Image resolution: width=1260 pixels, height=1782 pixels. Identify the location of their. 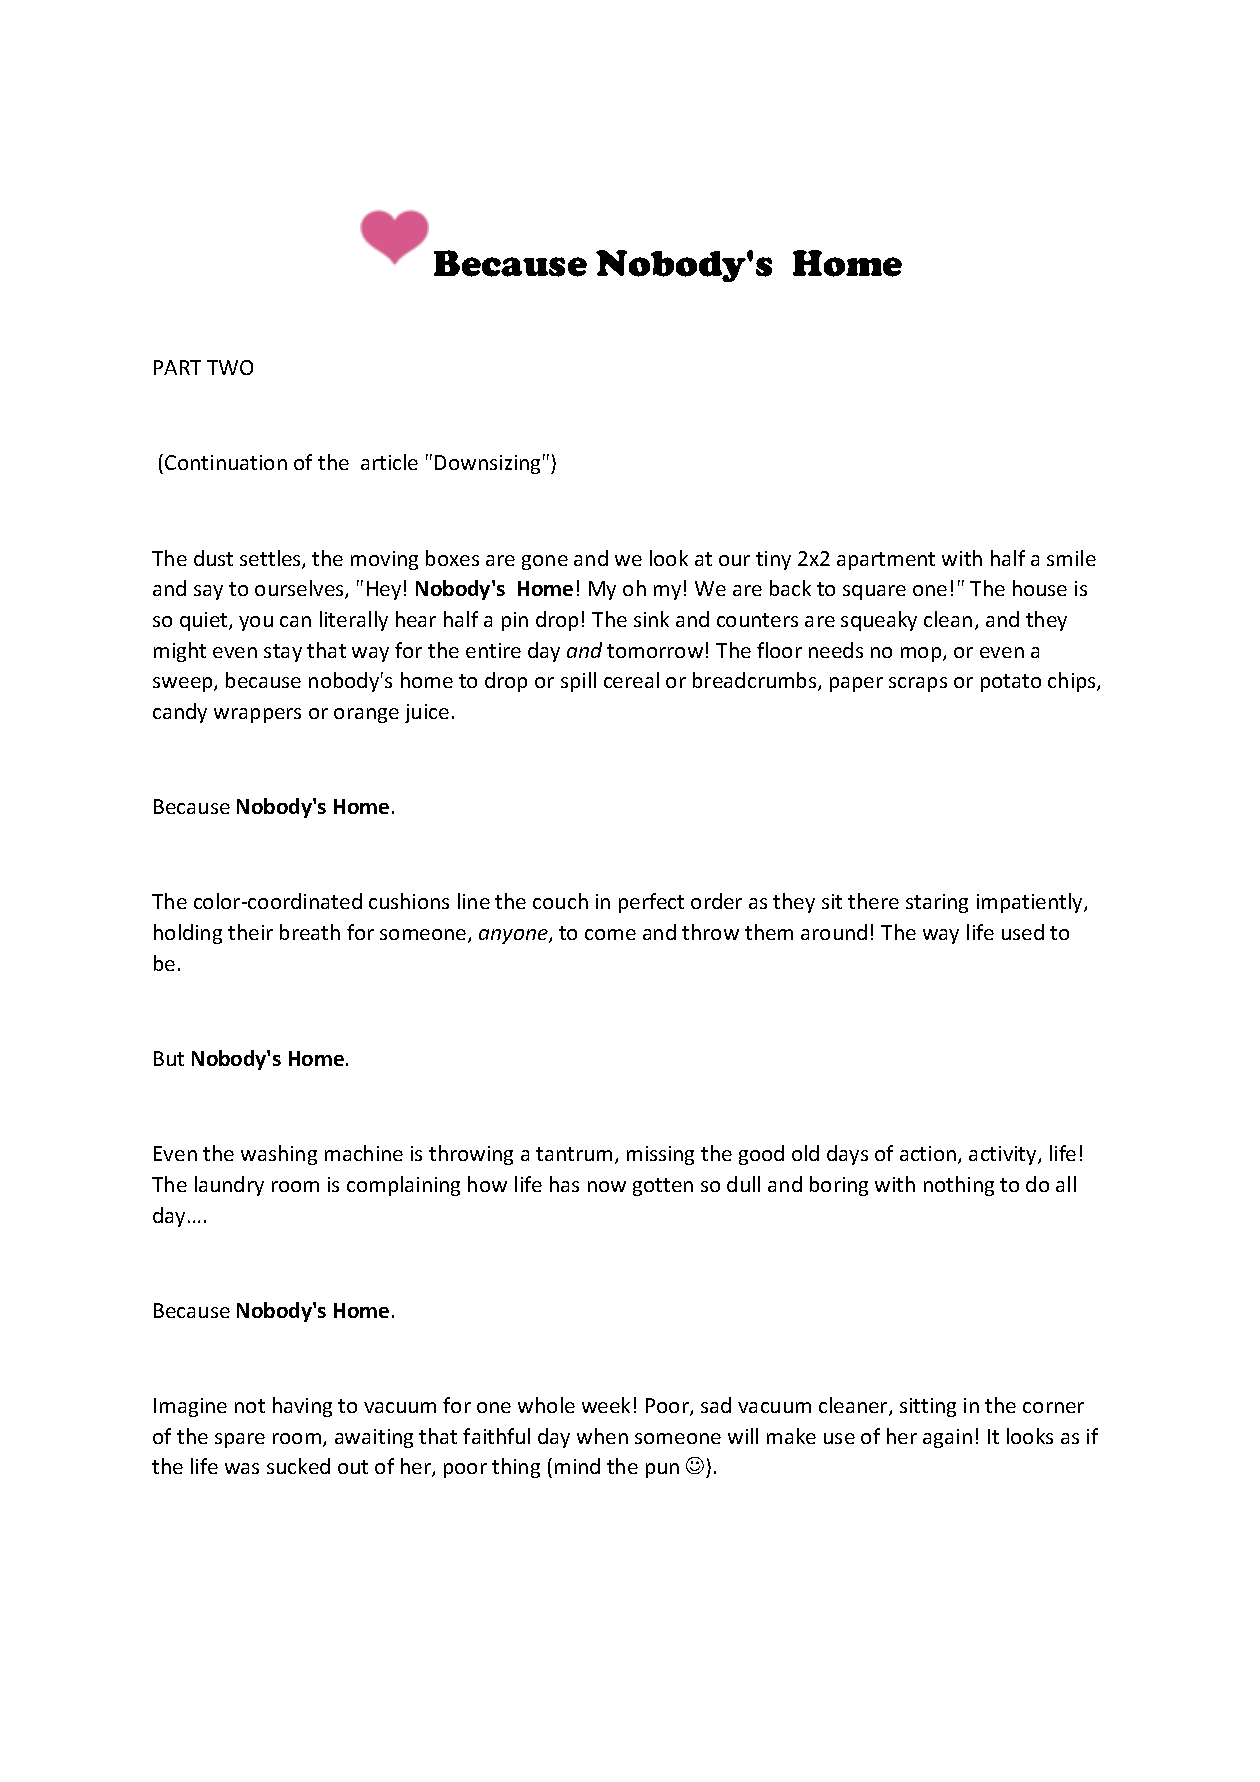
(250, 932).
